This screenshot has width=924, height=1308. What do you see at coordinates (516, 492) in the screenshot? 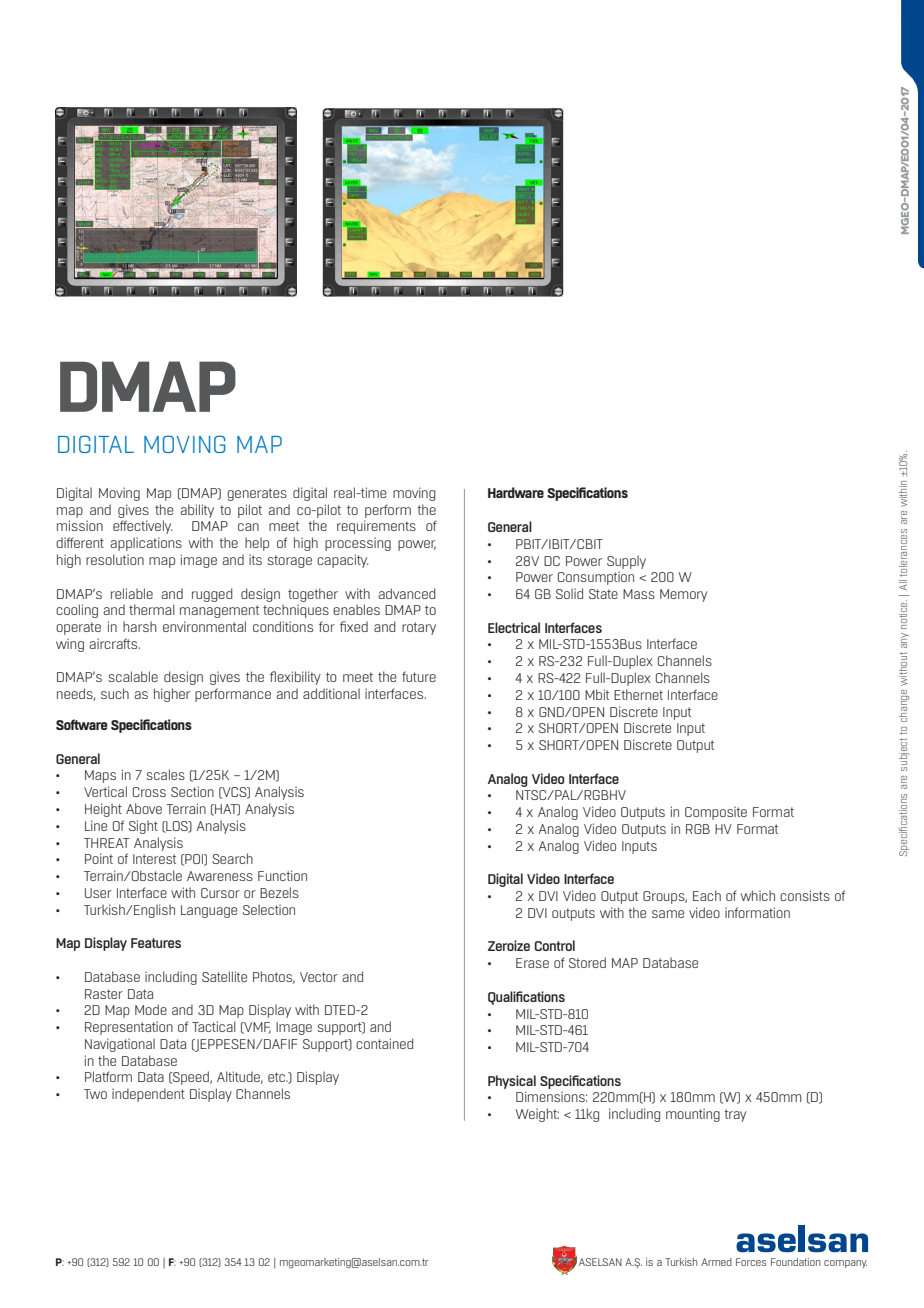
I see `Hardware` at bounding box center [516, 492].
